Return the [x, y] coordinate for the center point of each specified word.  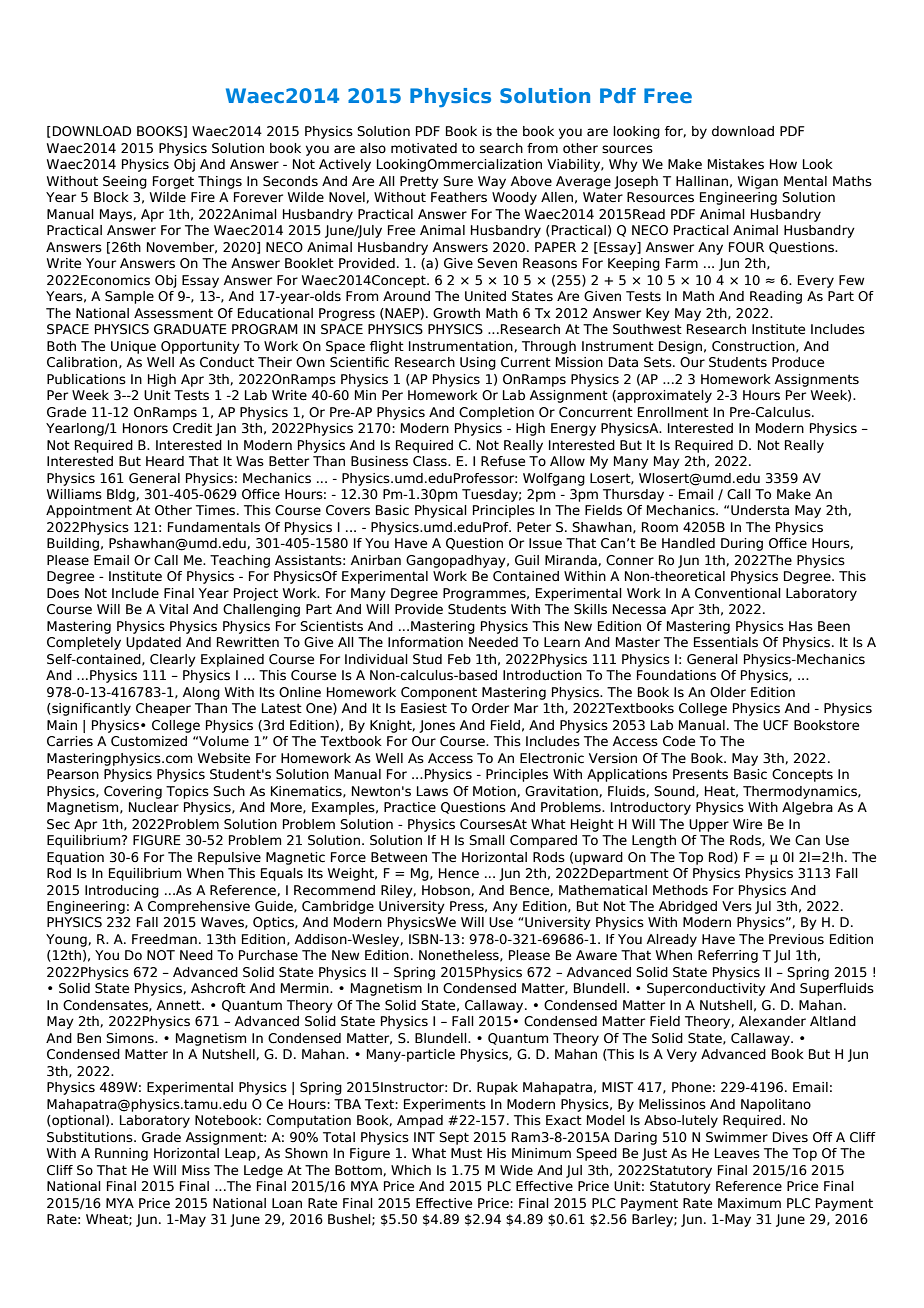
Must [466, 1153]
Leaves [737, 1153]
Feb [459, 659]
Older [728, 692]
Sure [458, 181]
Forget [173, 182]
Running [121, 1154]
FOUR [746, 247]
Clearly [173, 660]
